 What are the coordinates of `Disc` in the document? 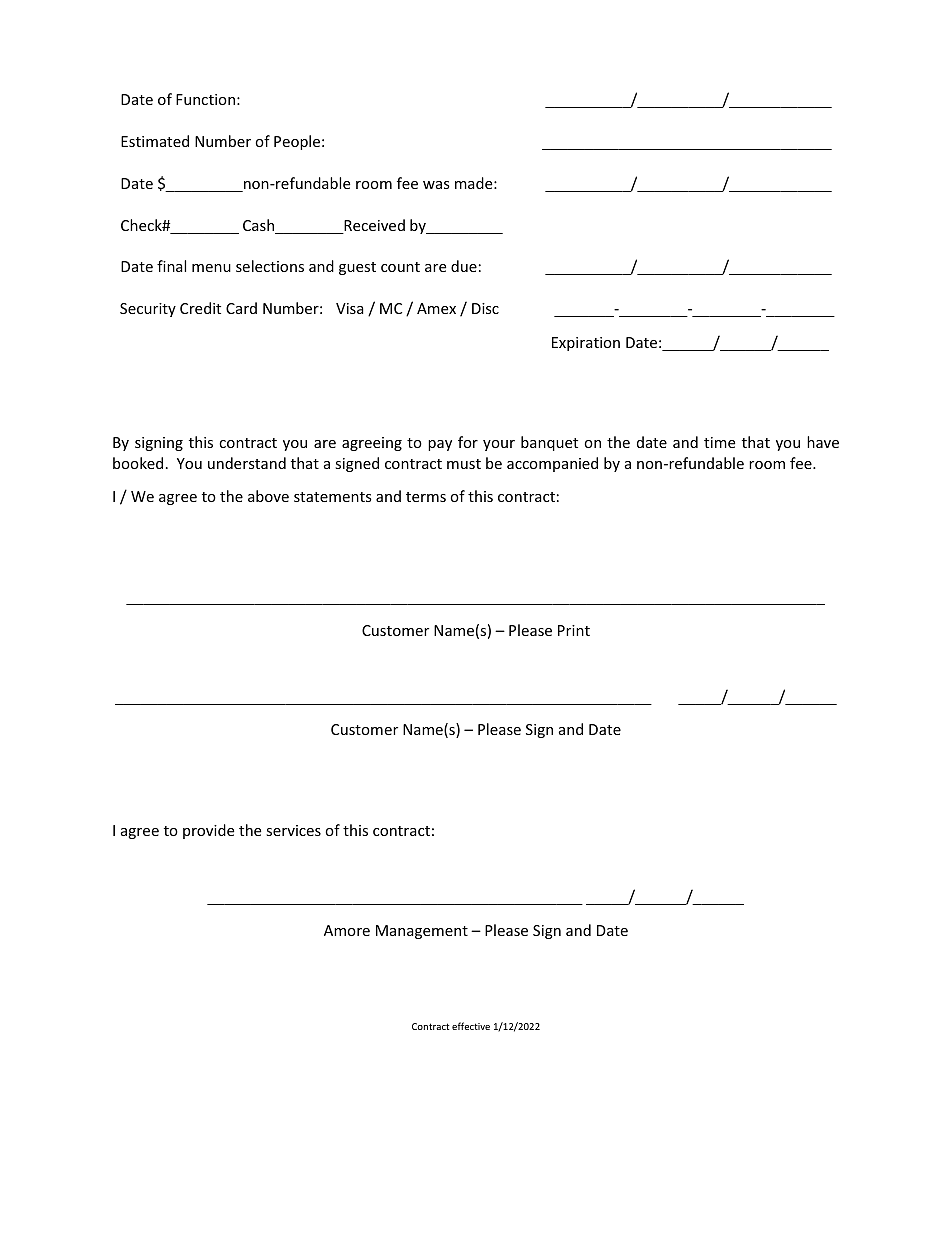 It's located at (485, 308).
